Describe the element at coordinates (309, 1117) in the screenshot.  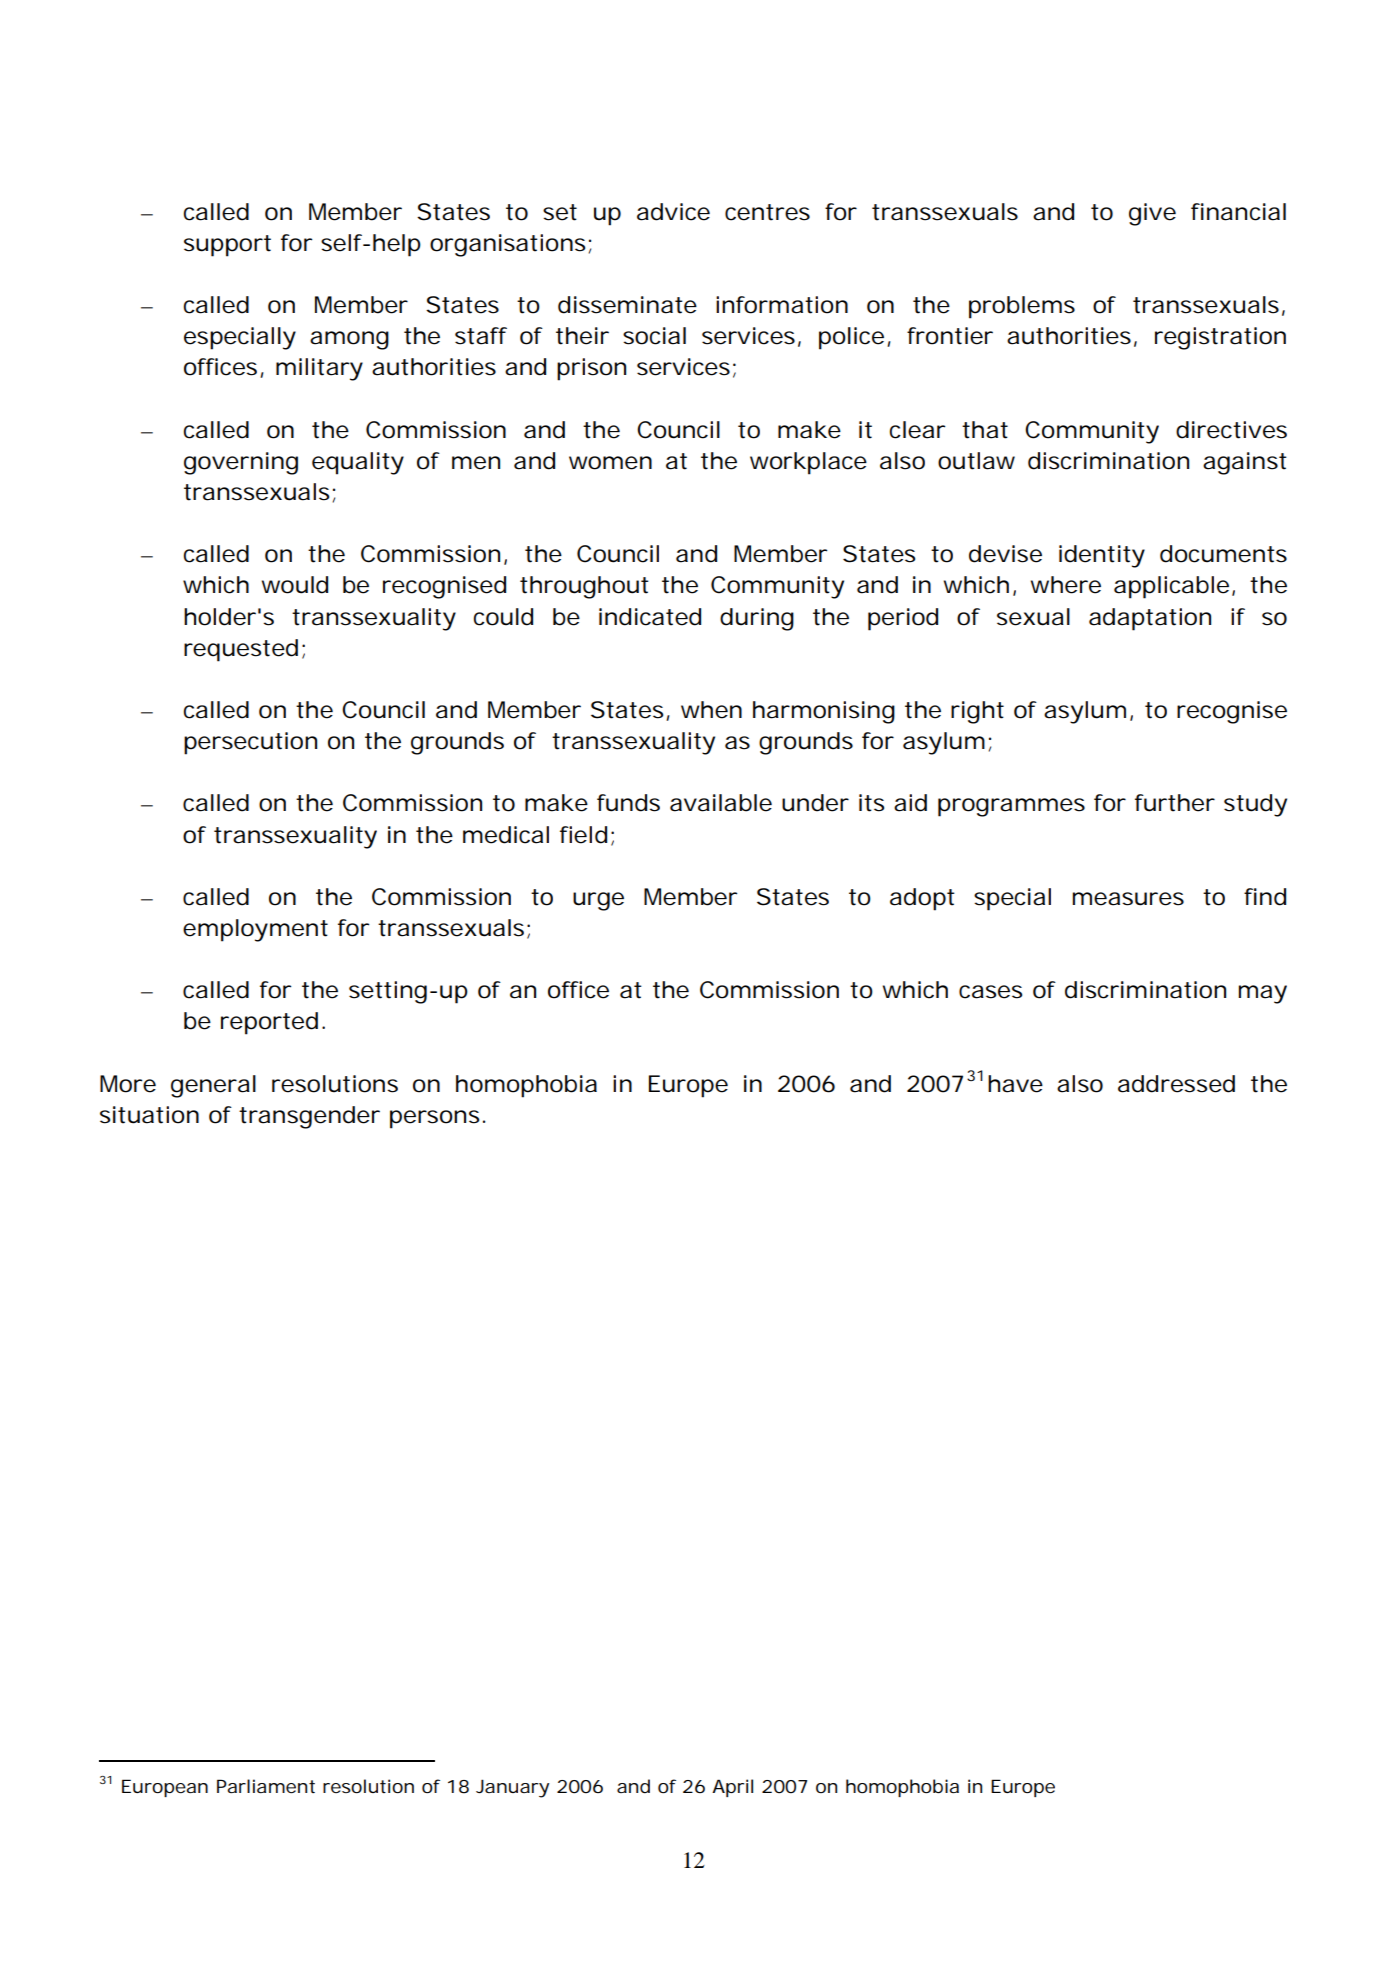
I see `transgender` at that location.
